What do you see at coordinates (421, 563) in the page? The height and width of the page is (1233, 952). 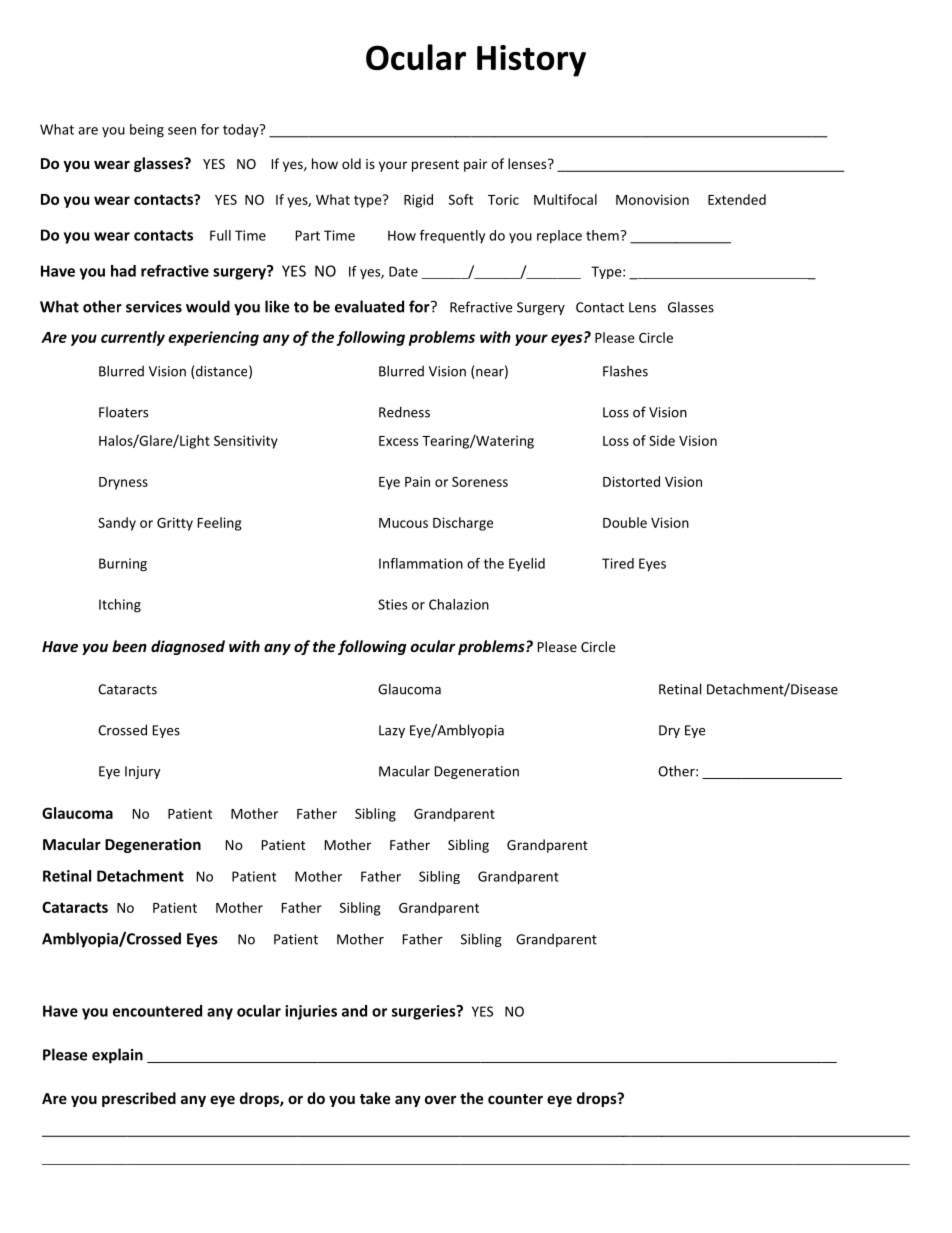 I see `Inflammation` at bounding box center [421, 563].
